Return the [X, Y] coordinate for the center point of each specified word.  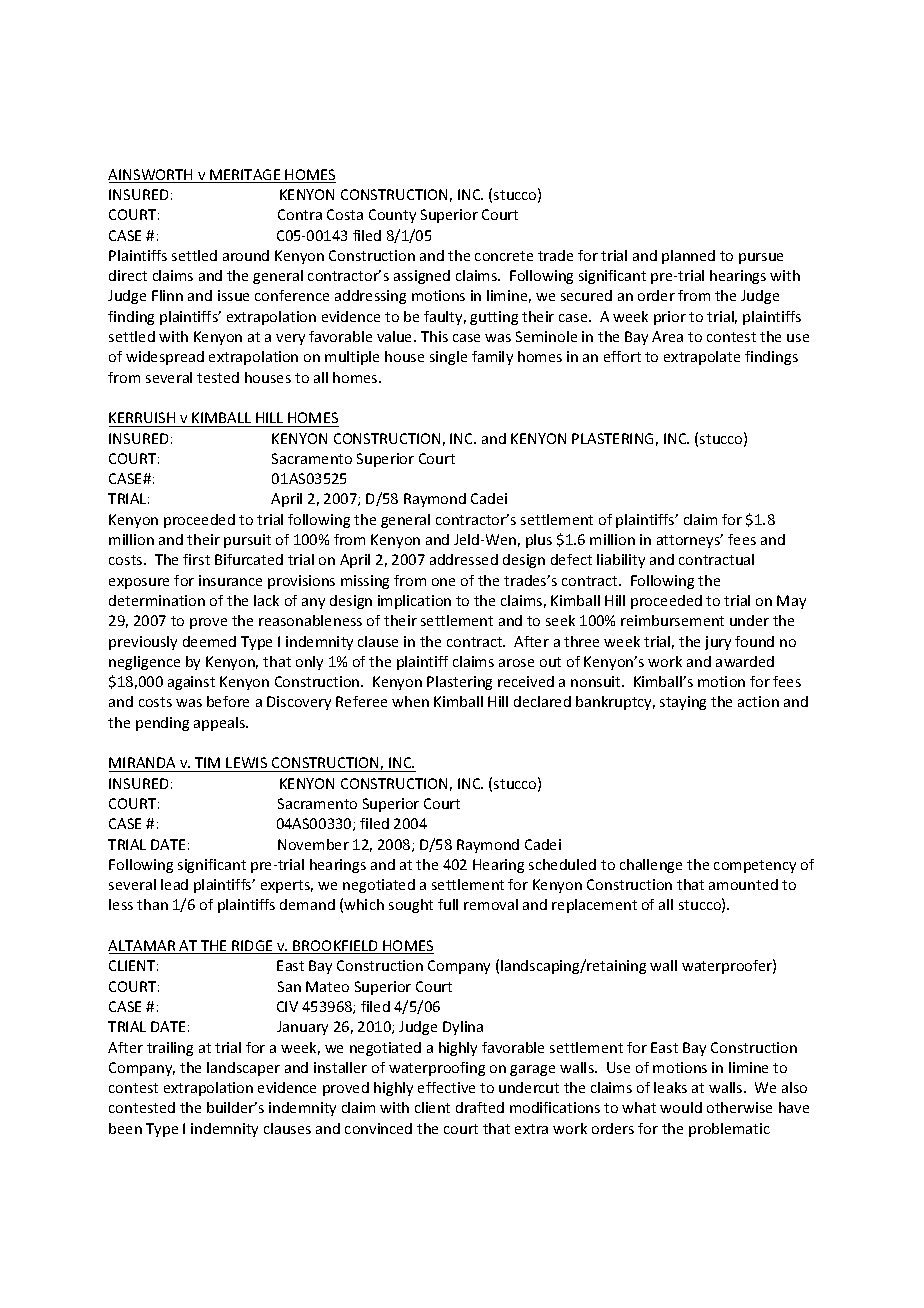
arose [516, 663]
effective [446, 1087]
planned [688, 257]
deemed [209, 641]
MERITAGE [245, 176]
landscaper [243, 1069]
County [392, 216]
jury [718, 643]
